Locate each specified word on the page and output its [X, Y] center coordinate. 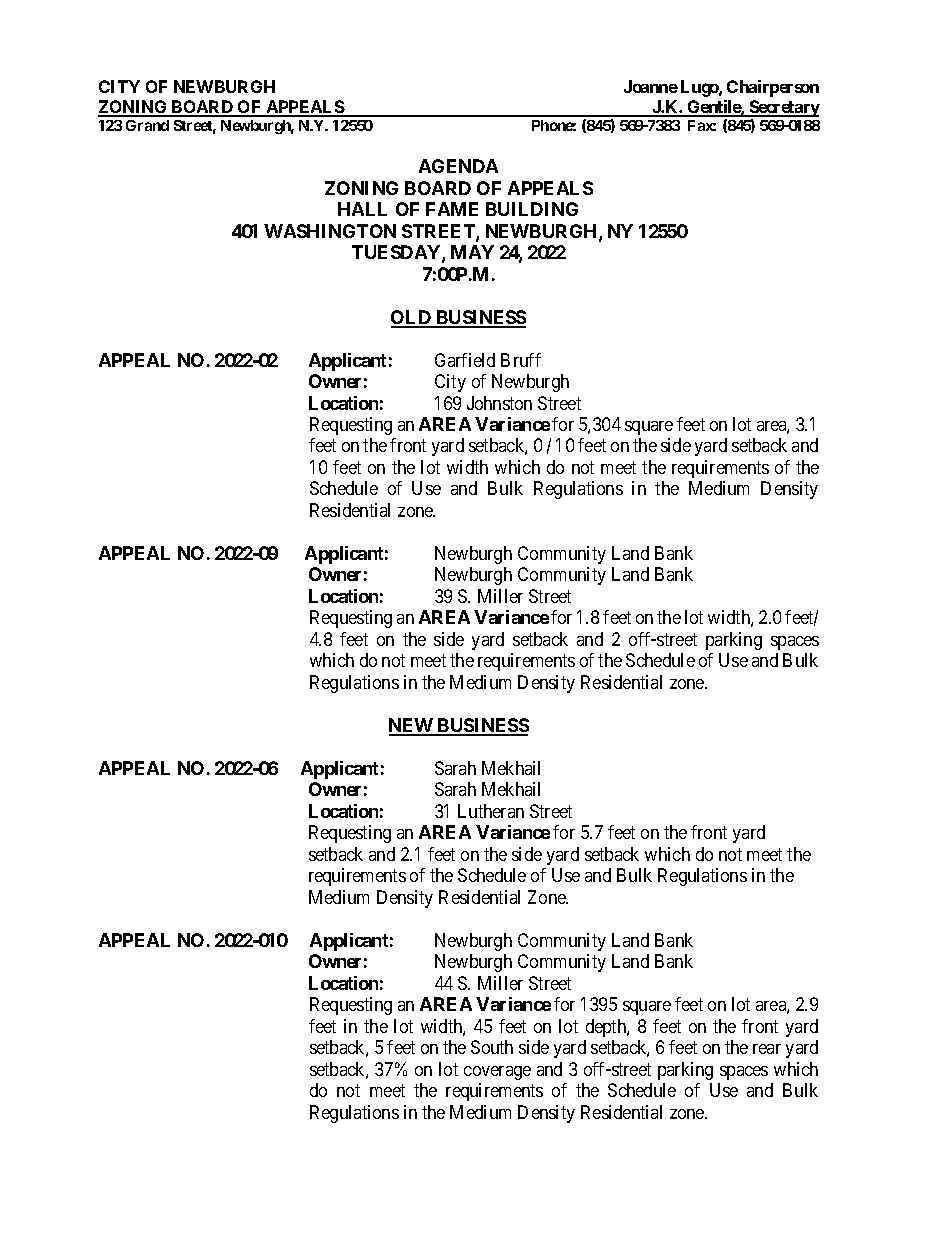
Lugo [700, 88]
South [492, 1047]
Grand [147, 125]
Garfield [465, 360]
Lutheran [491, 811]
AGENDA [458, 166]
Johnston [499, 403]
